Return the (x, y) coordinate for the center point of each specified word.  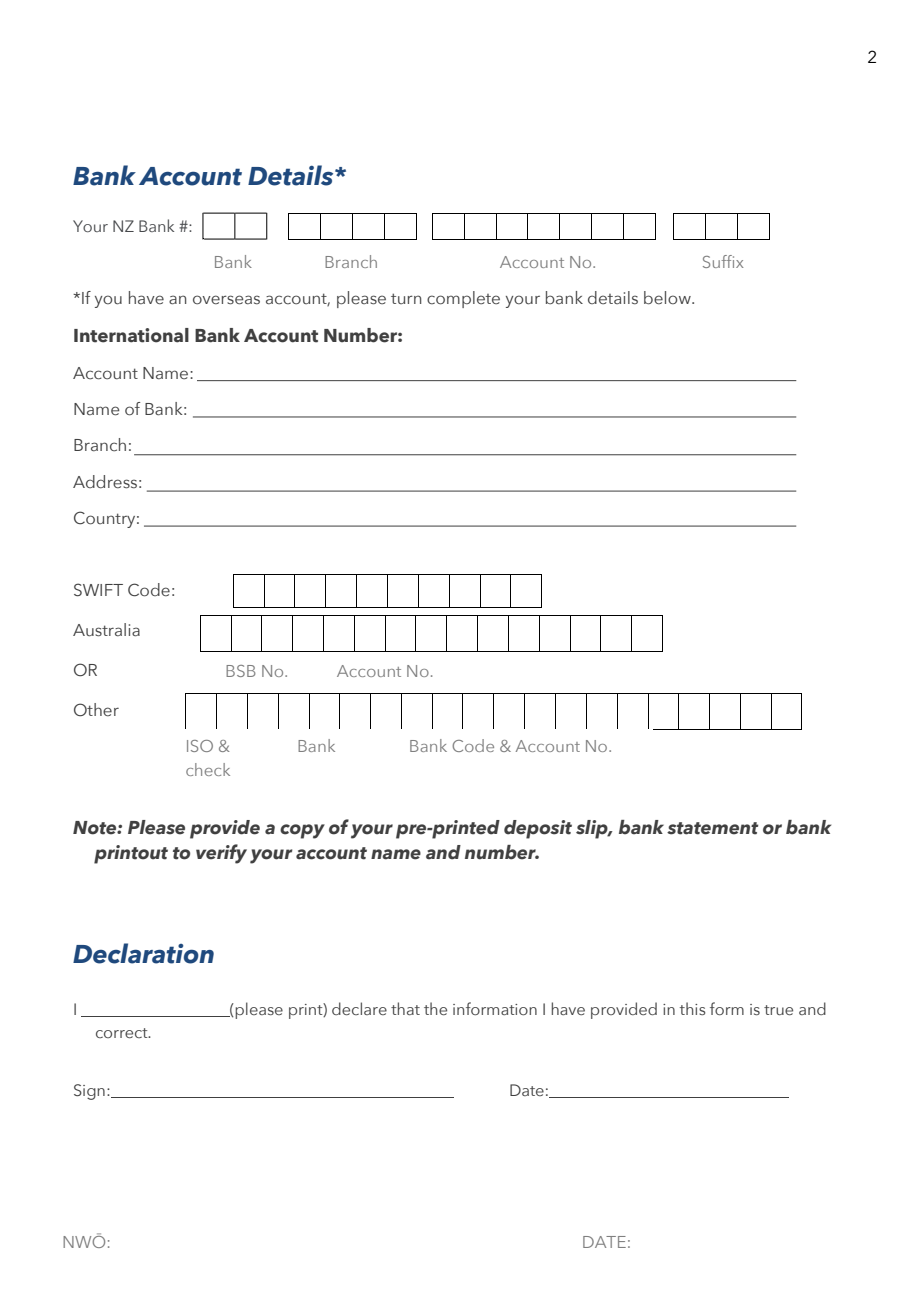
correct (123, 1033)
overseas (226, 300)
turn (406, 298)
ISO (200, 746)
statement (712, 828)
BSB (241, 671)
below (668, 298)
